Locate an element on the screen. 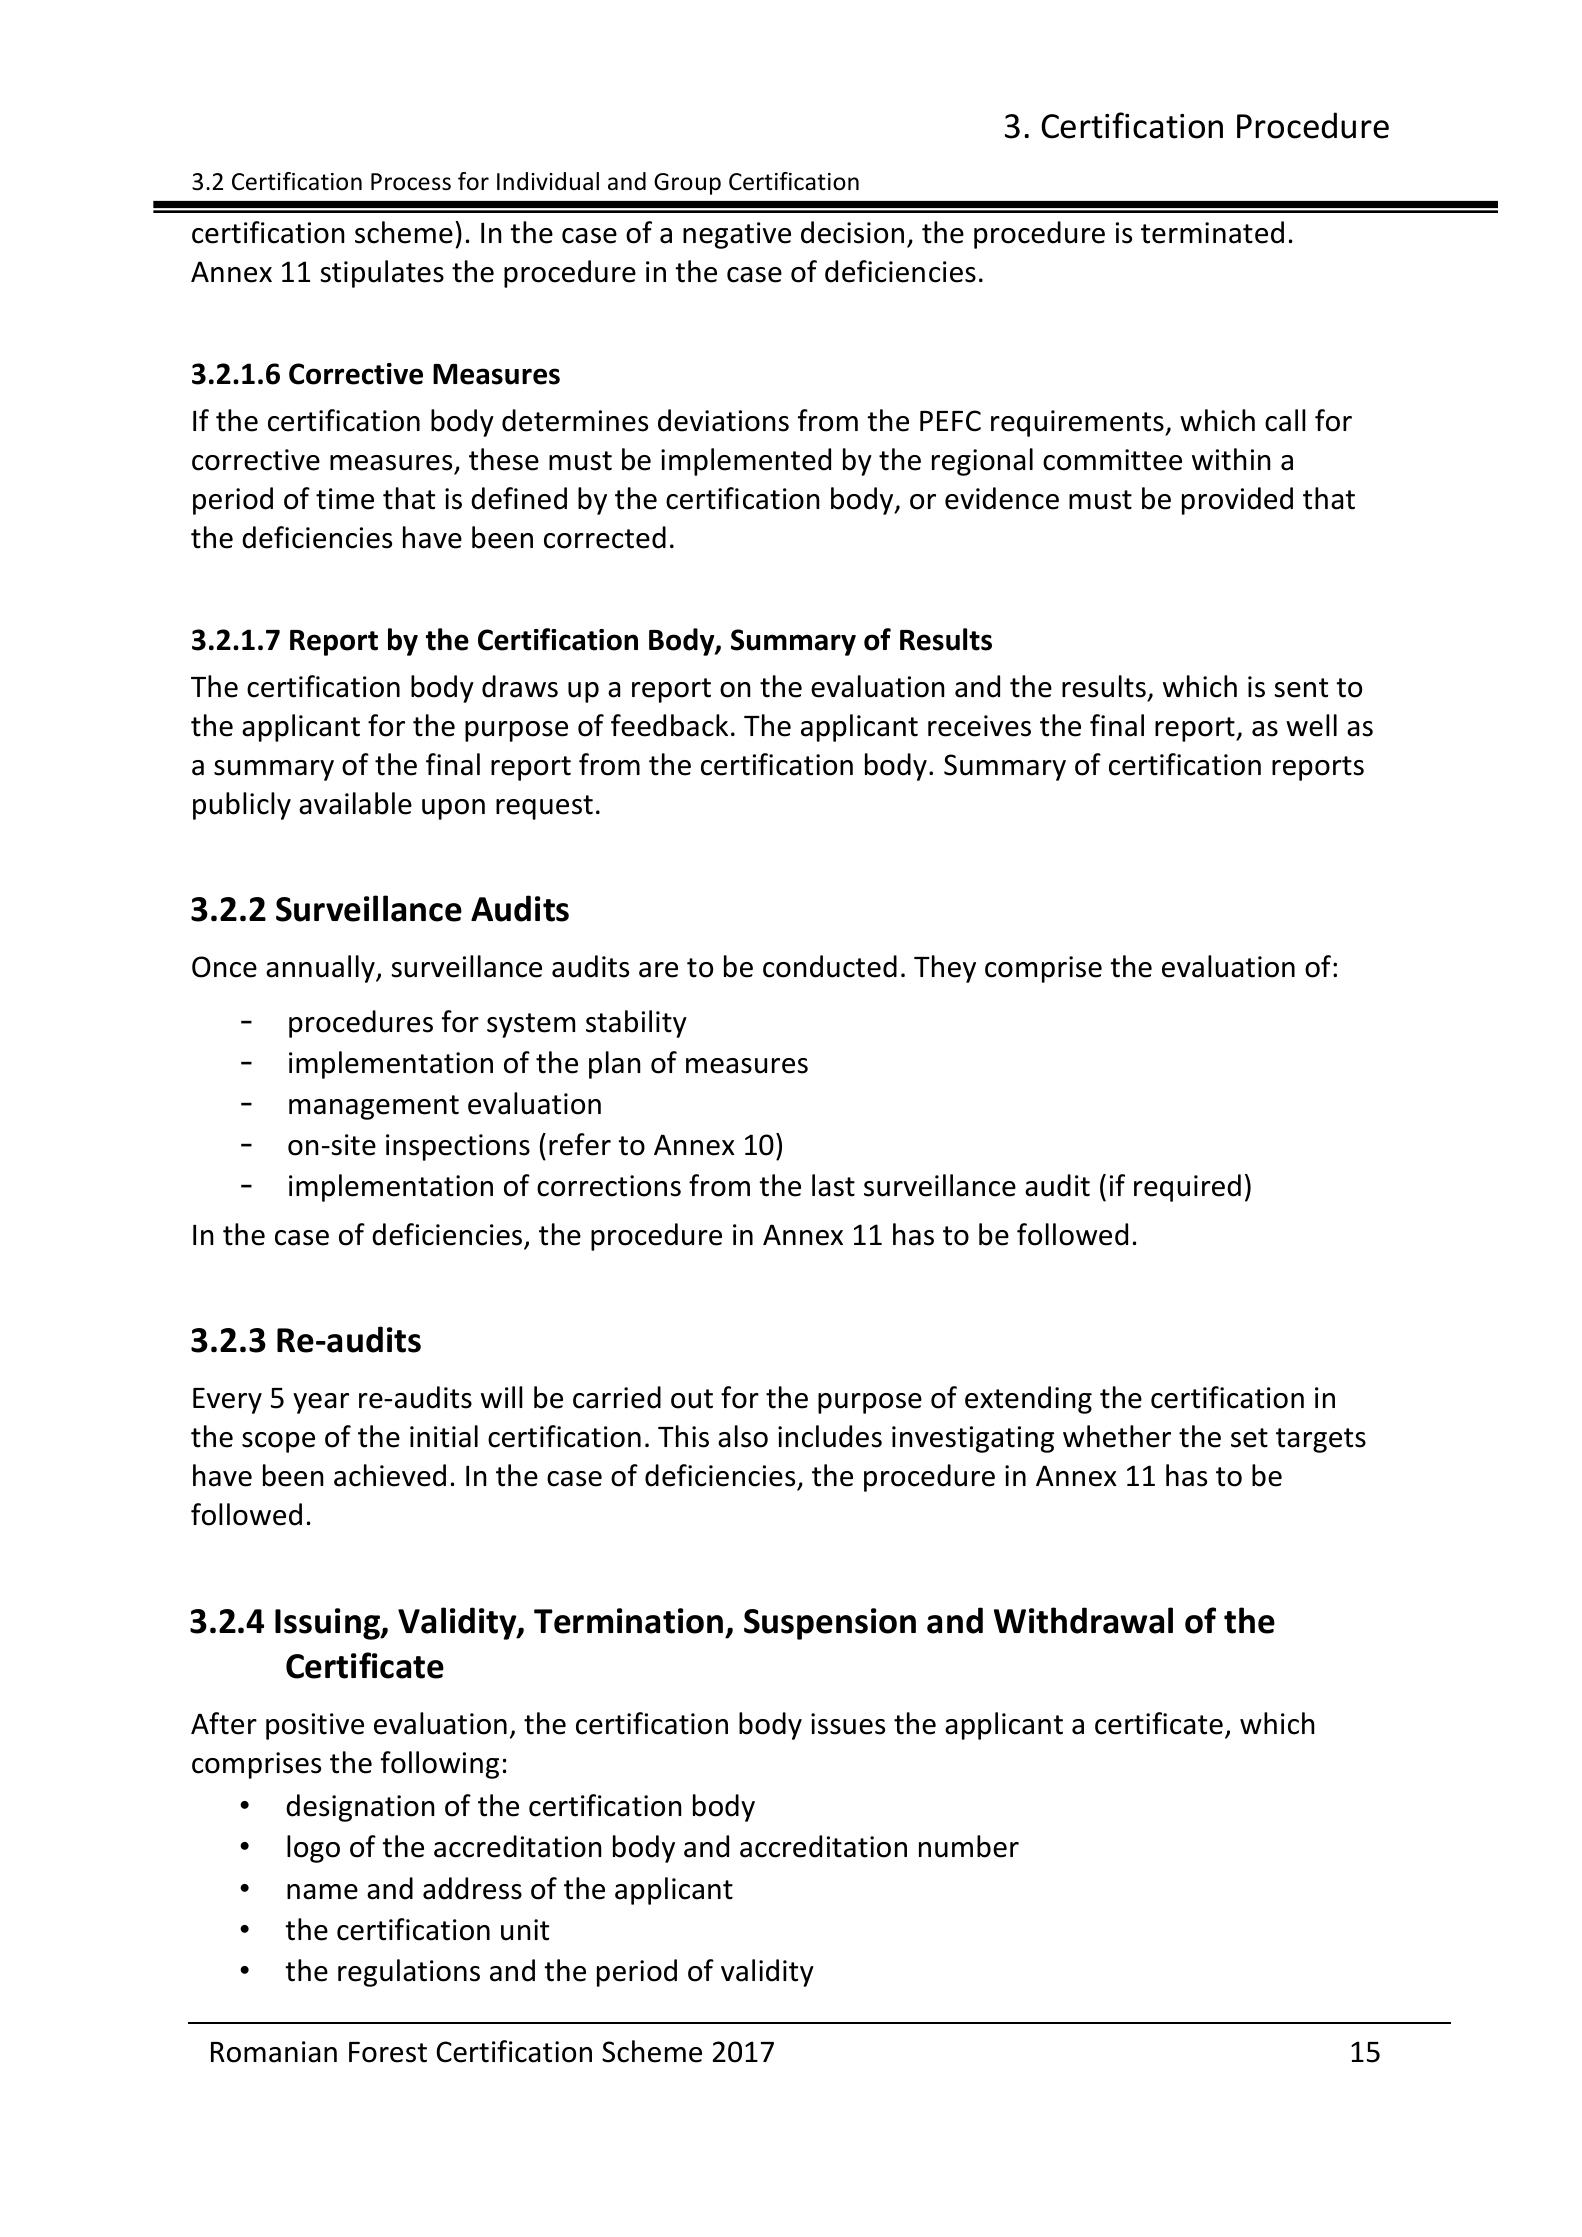 Image resolution: width=1582 pixels, height=2237 pixels. unit is located at coordinates (525, 1930).
